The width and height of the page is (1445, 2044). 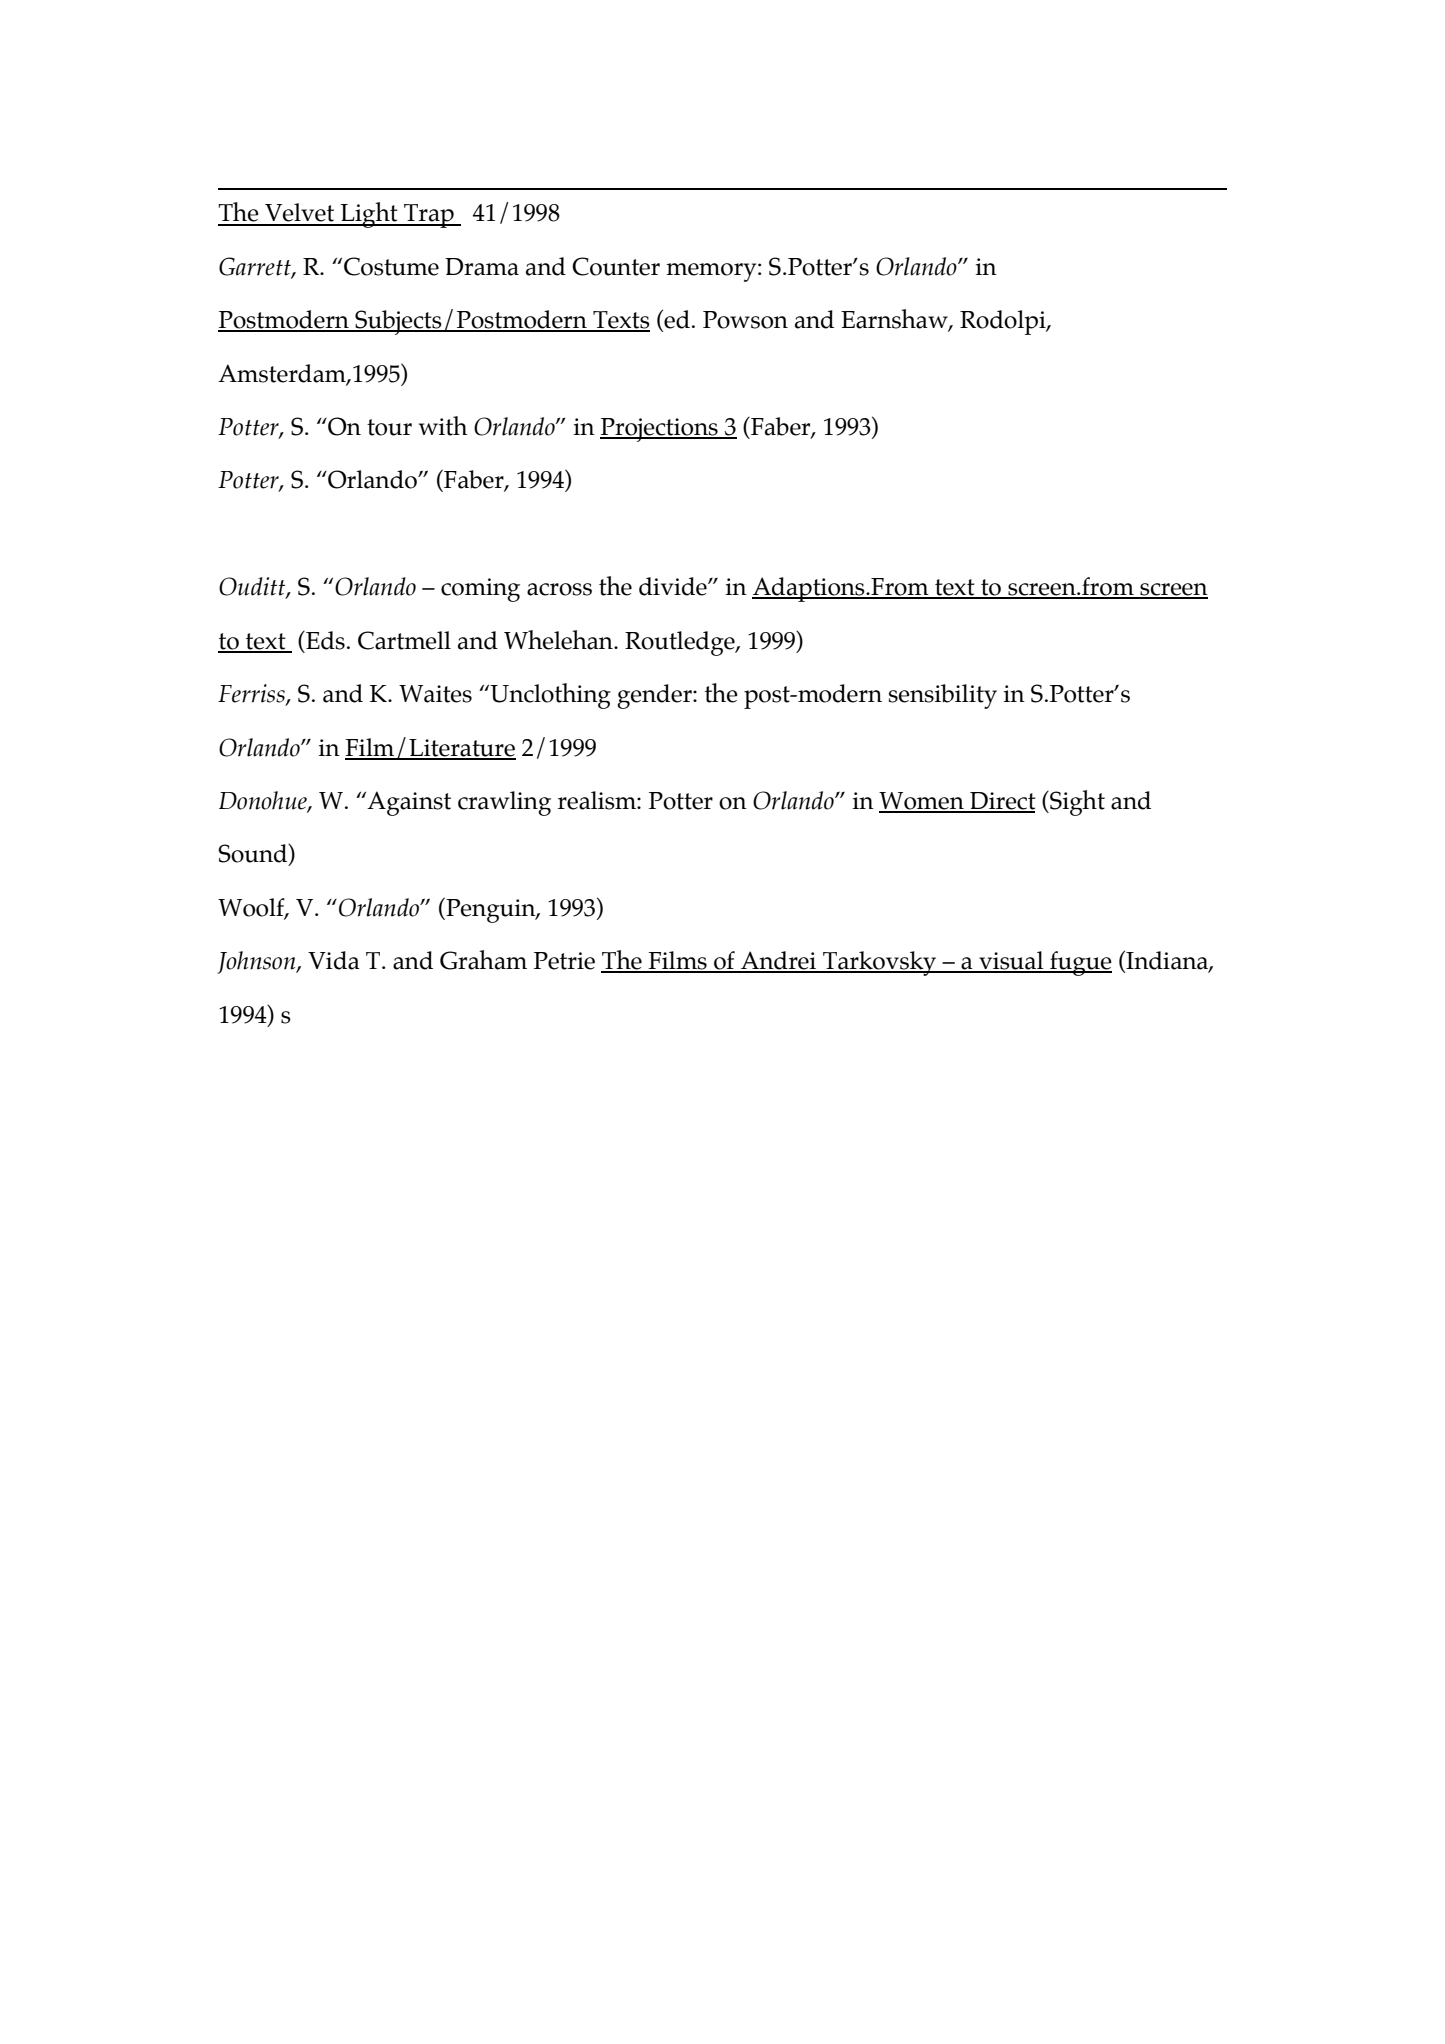 What do you see at coordinates (369, 215) in the page?
I see `Light` at bounding box center [369, 215].
